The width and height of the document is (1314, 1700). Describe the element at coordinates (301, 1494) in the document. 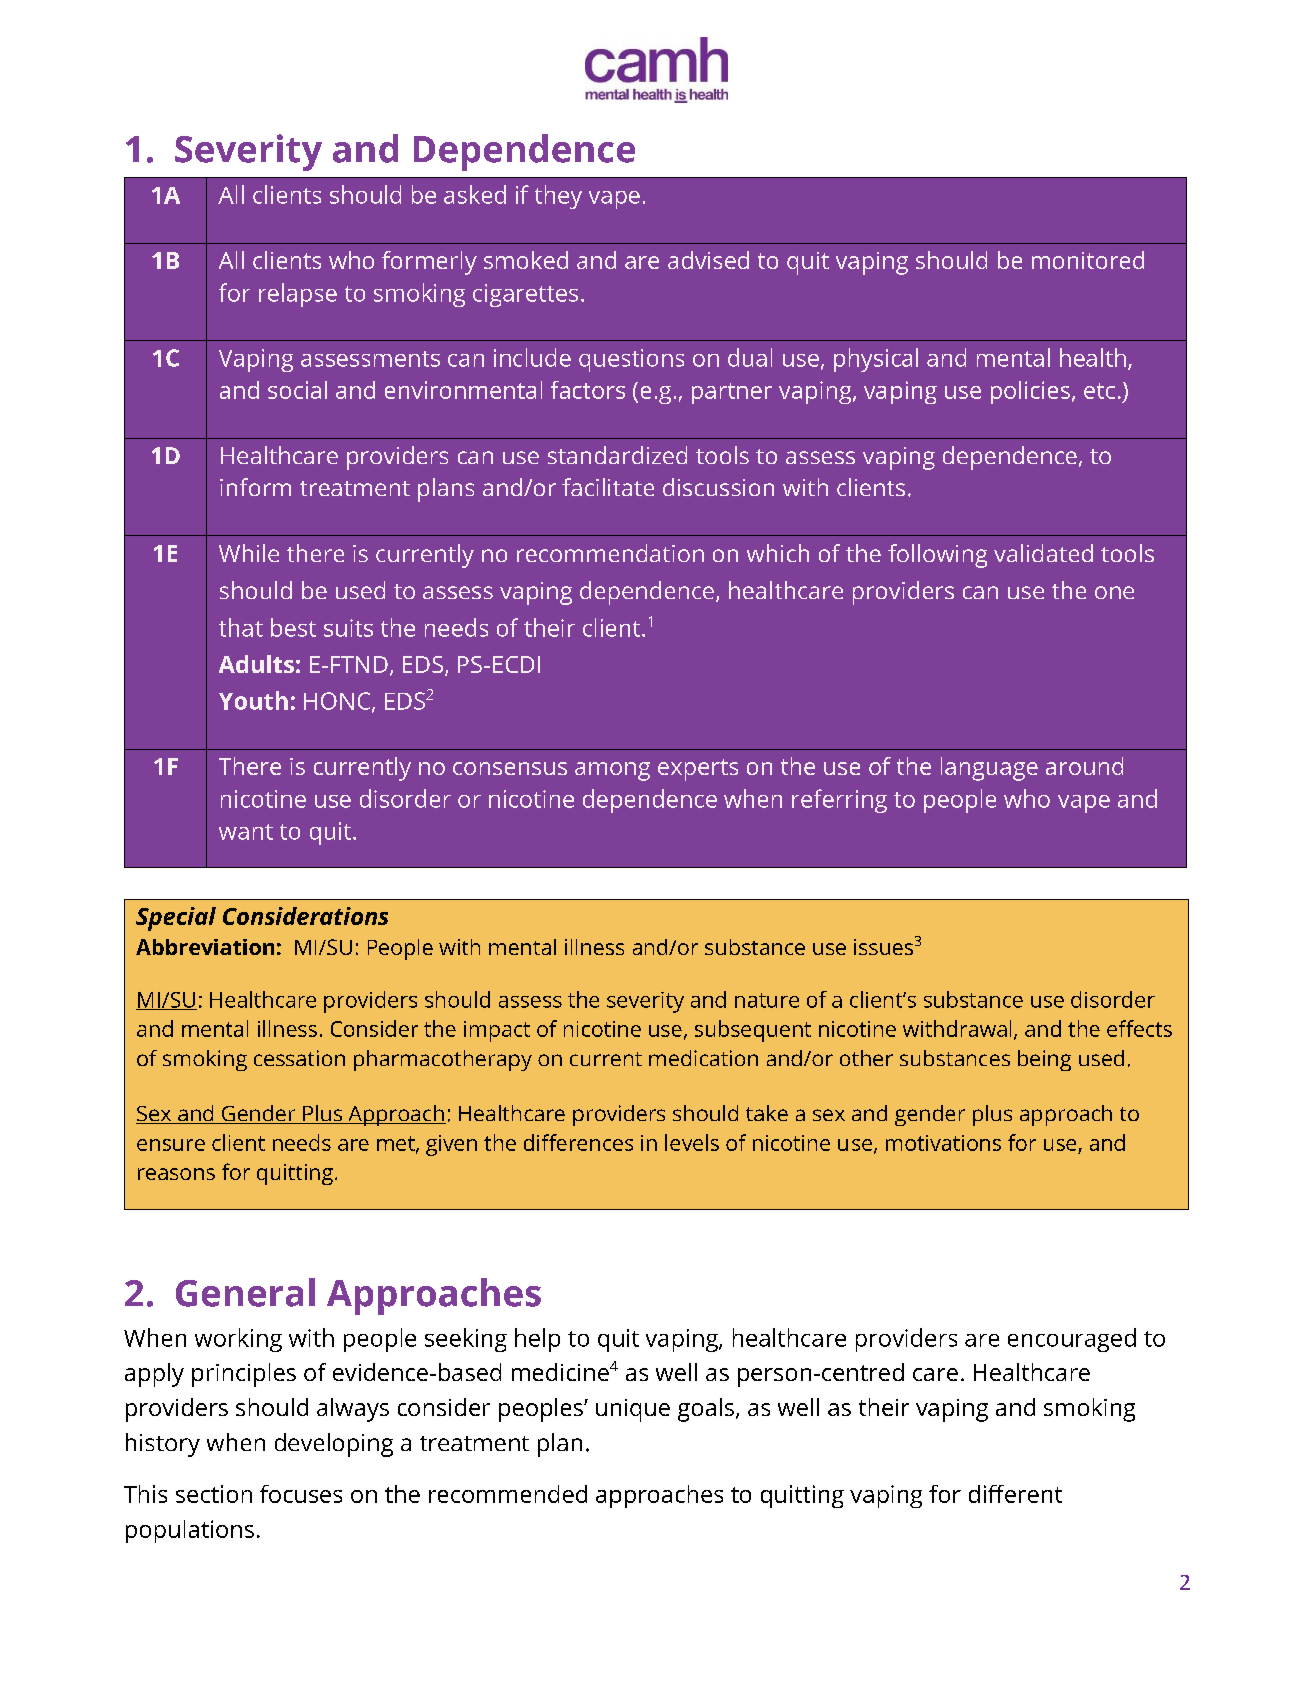

I see `focuses` at that location.
